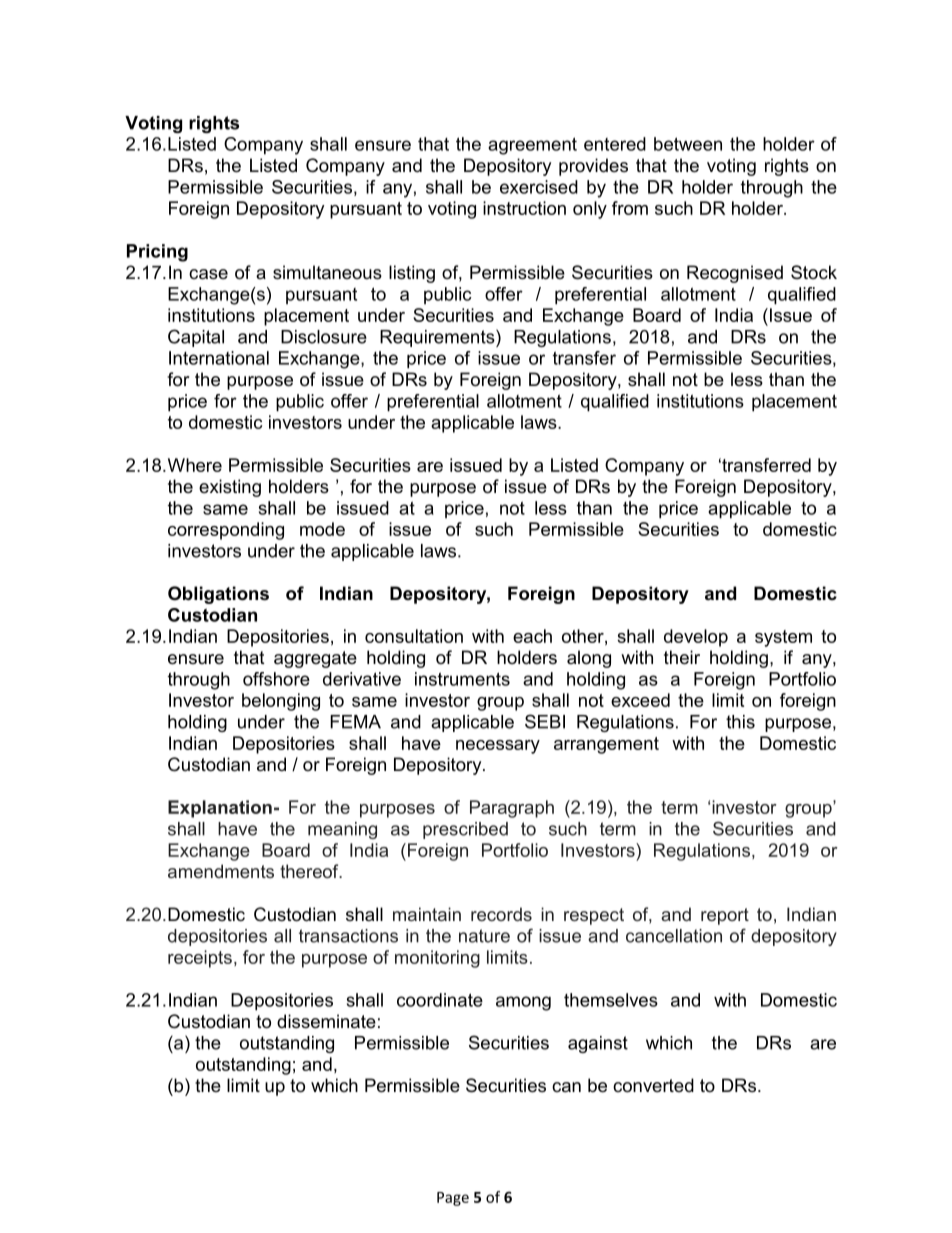  Describe the element at coordinates (498, 747) in the screenshot. I see `necessary` at that location.
